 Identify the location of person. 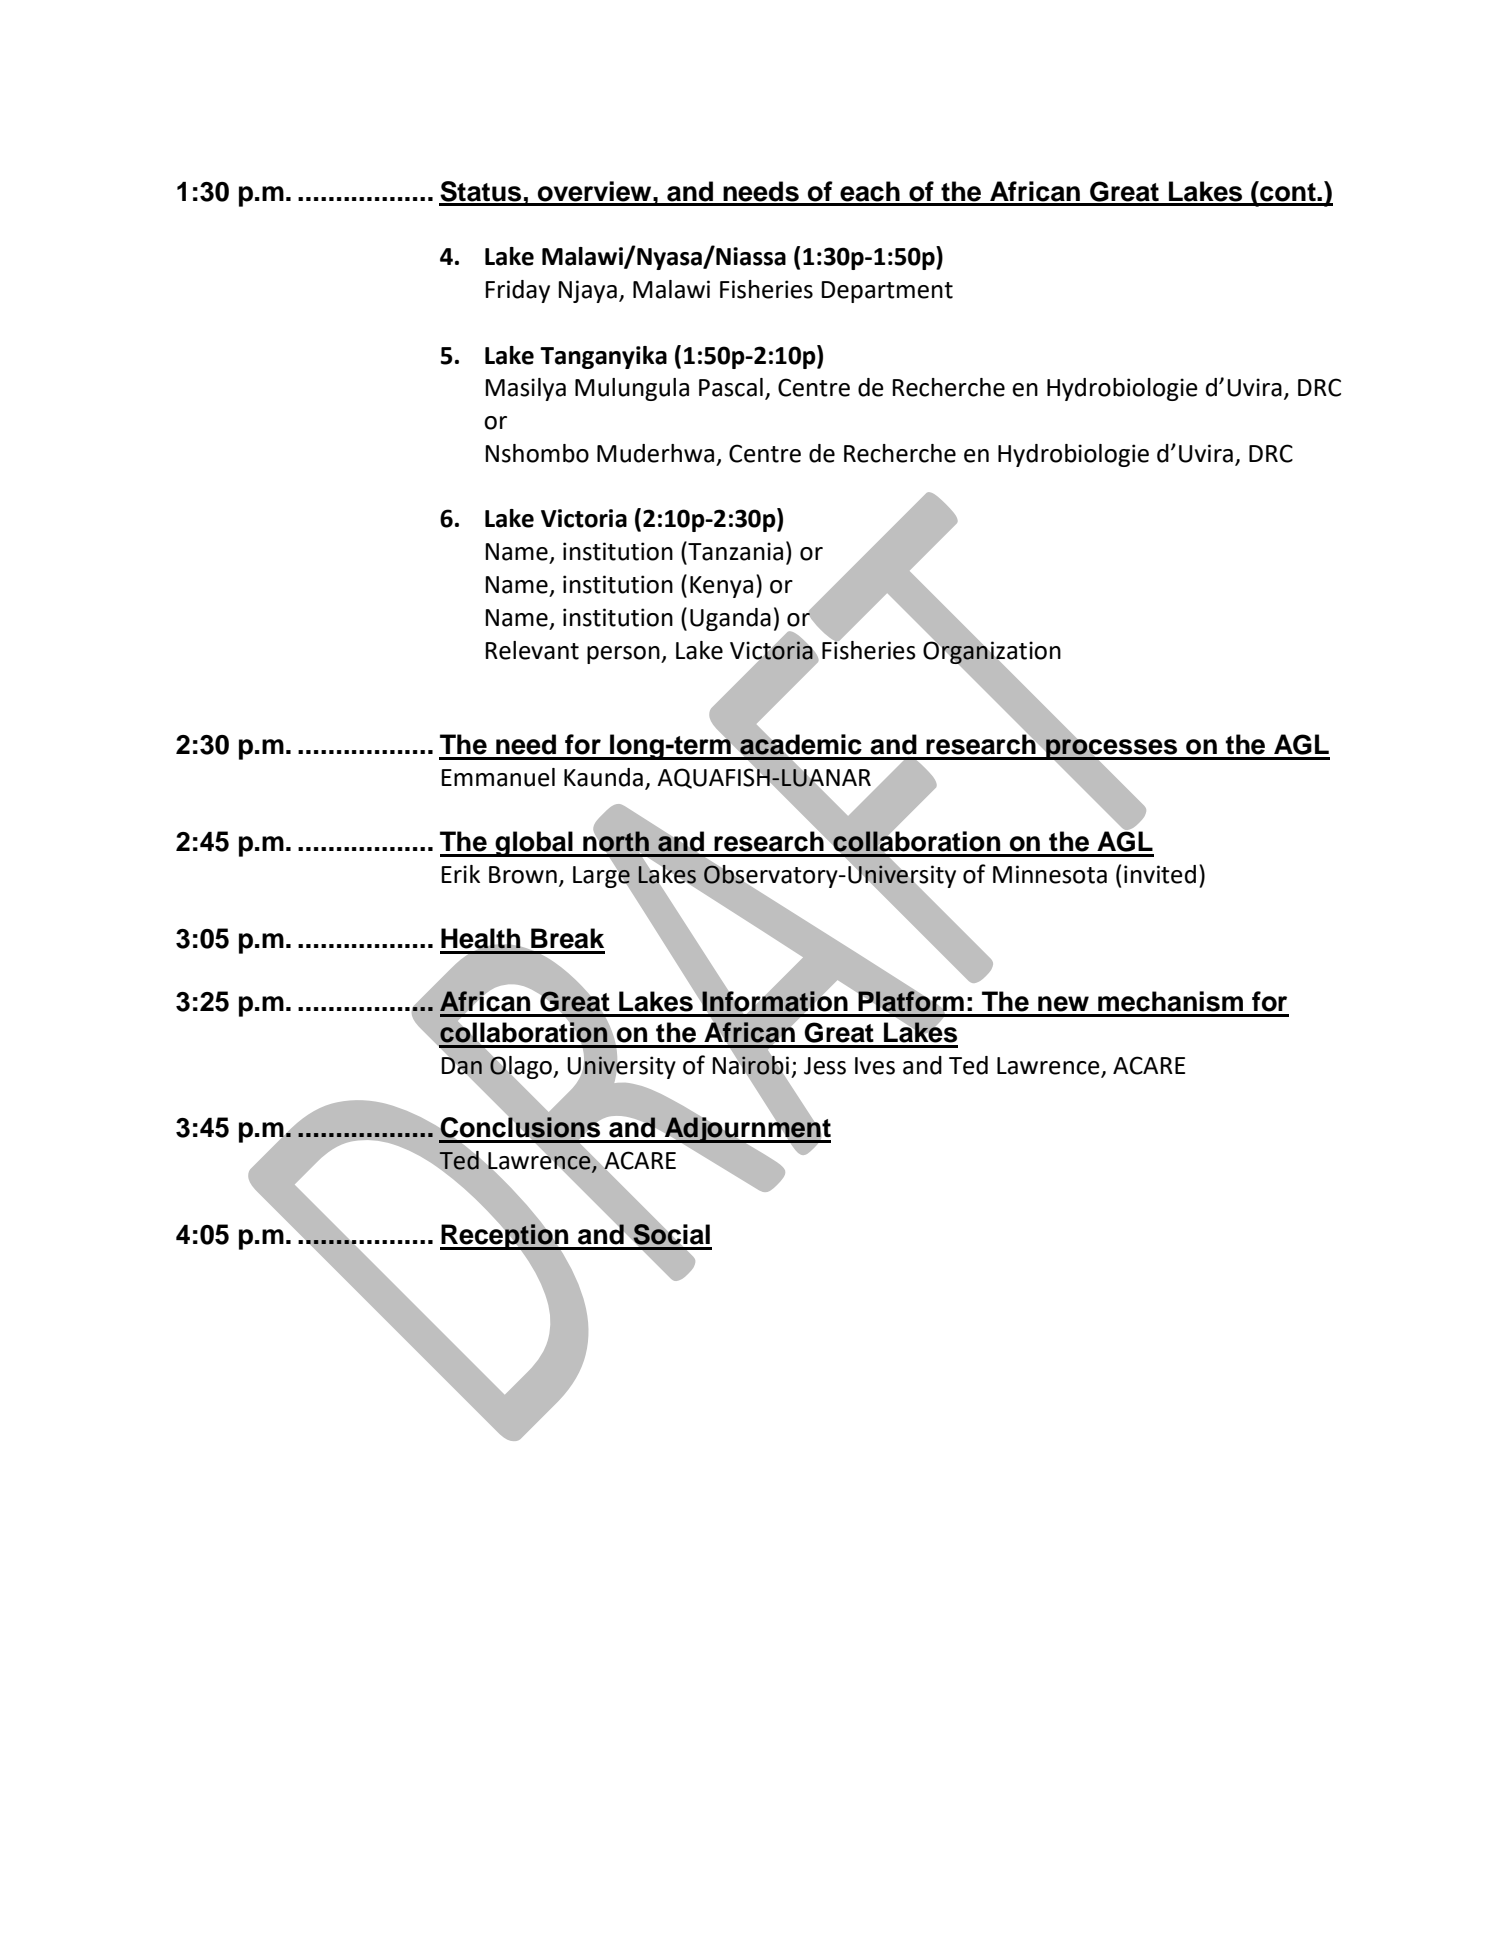
(624, 655).
